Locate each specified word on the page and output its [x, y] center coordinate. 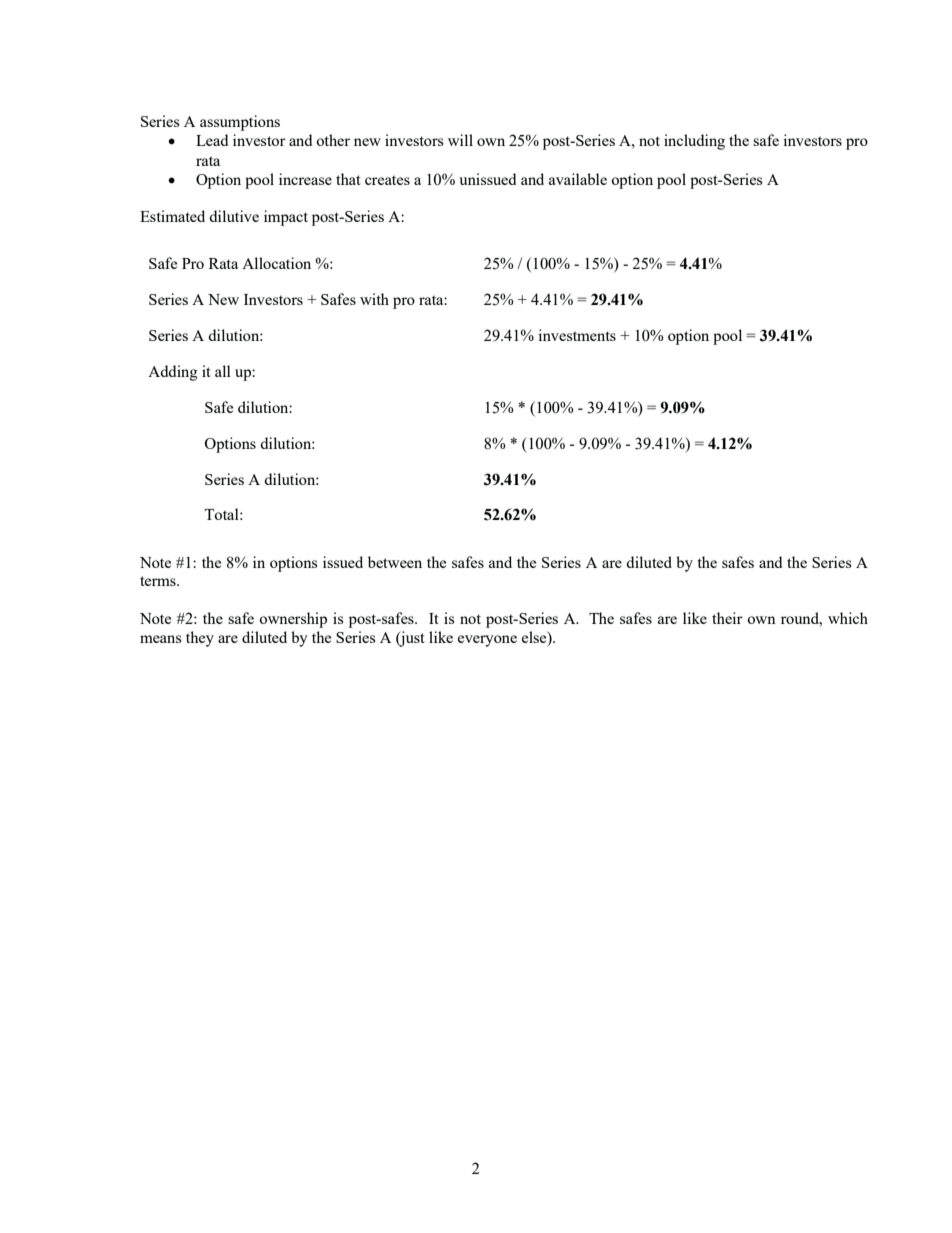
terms [159, 581]
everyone [487, 641]
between [395, 562]
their [727, 618]
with [374, 299]
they [200, 639]
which [848, 618]
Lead [212, 140]
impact [286, 218]
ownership [293, 620]
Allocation [276, 263]
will [460, 140]
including [694, 142]
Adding [173, 373]
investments [577, 335]
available [578, 179]
